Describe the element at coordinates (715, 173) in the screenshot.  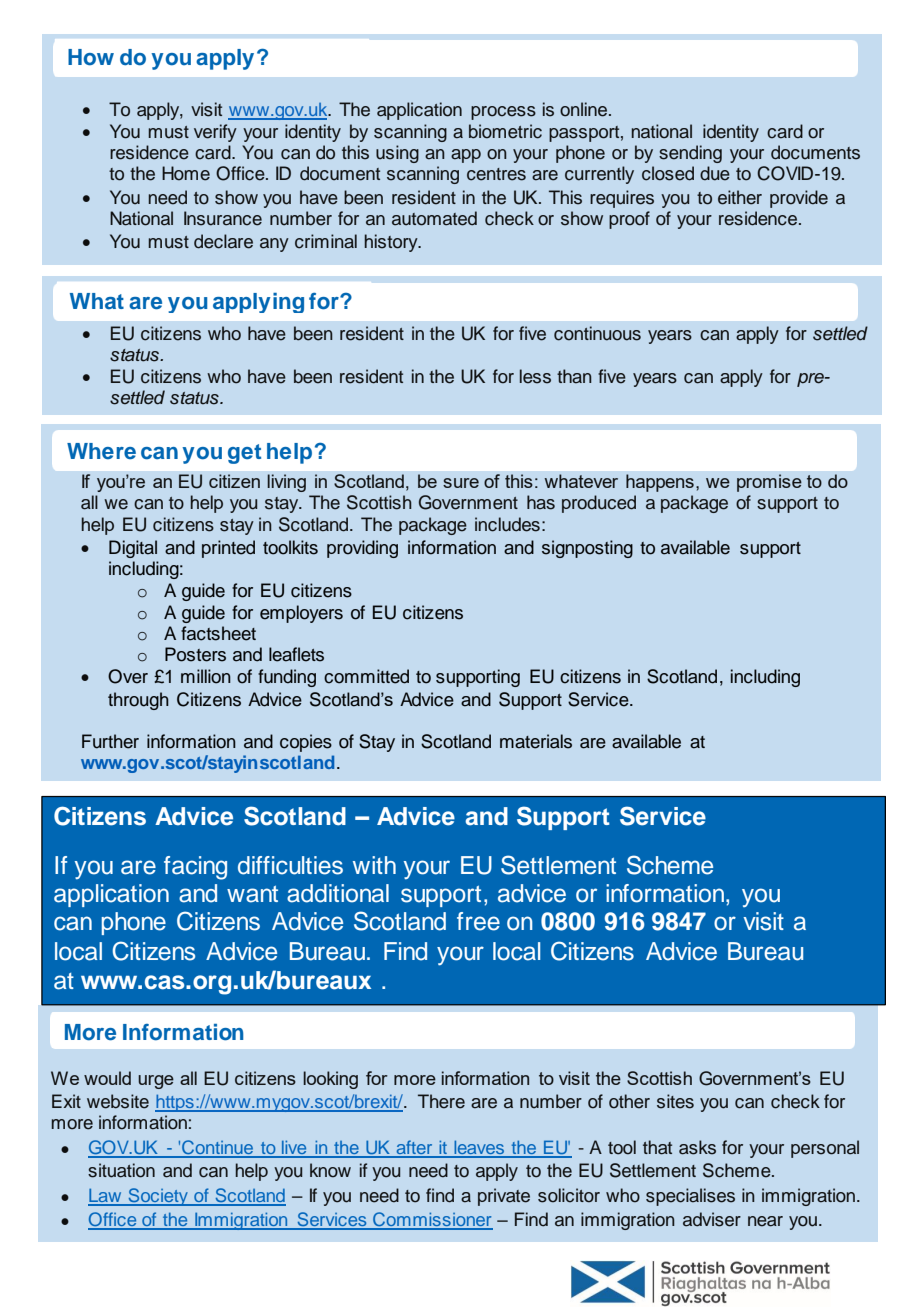
I see `due` at that location.
